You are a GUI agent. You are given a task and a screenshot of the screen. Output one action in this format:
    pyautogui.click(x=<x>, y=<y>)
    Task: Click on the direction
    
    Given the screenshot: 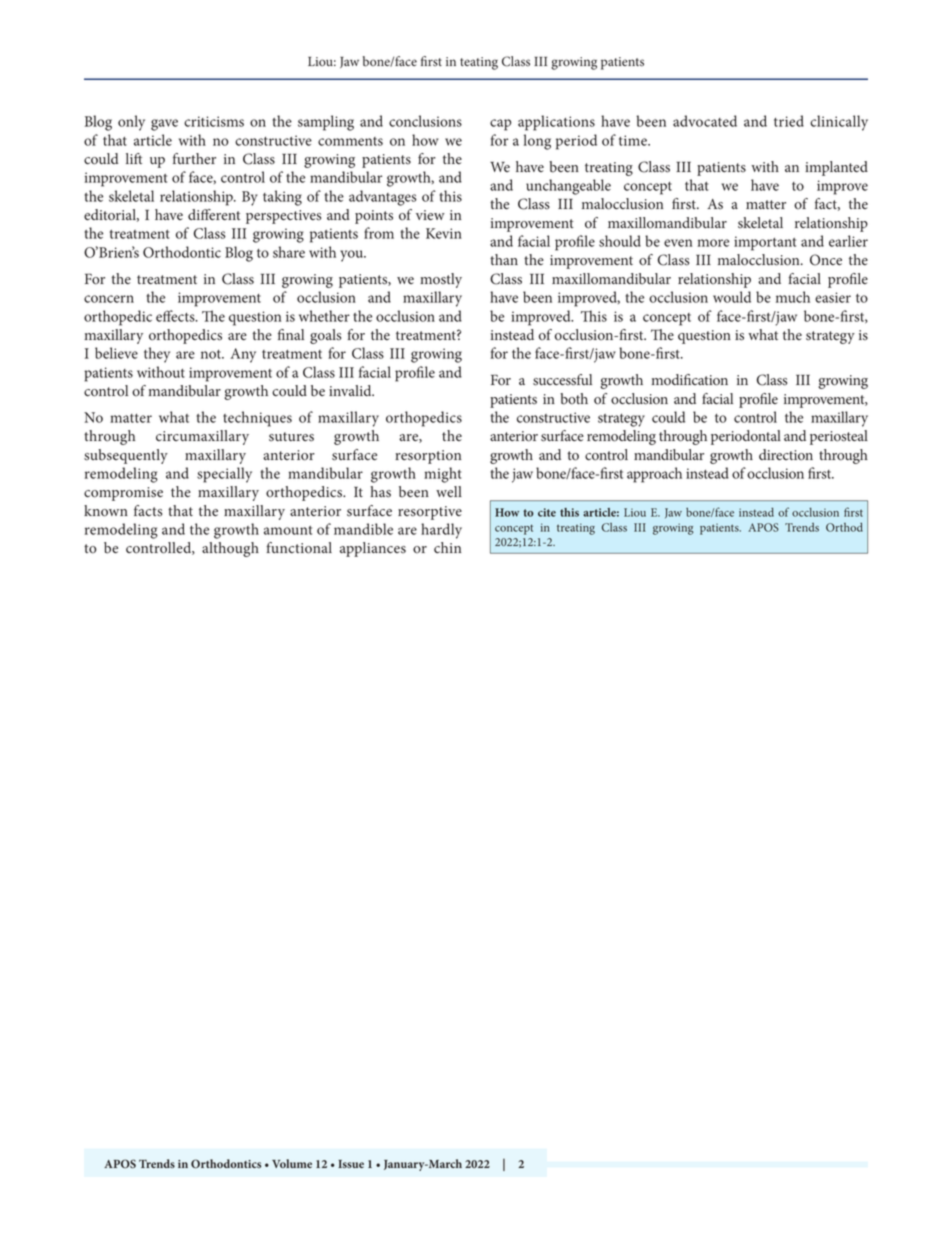 What is the action you would take?
    pyautogui.click(x=786, y=455)
